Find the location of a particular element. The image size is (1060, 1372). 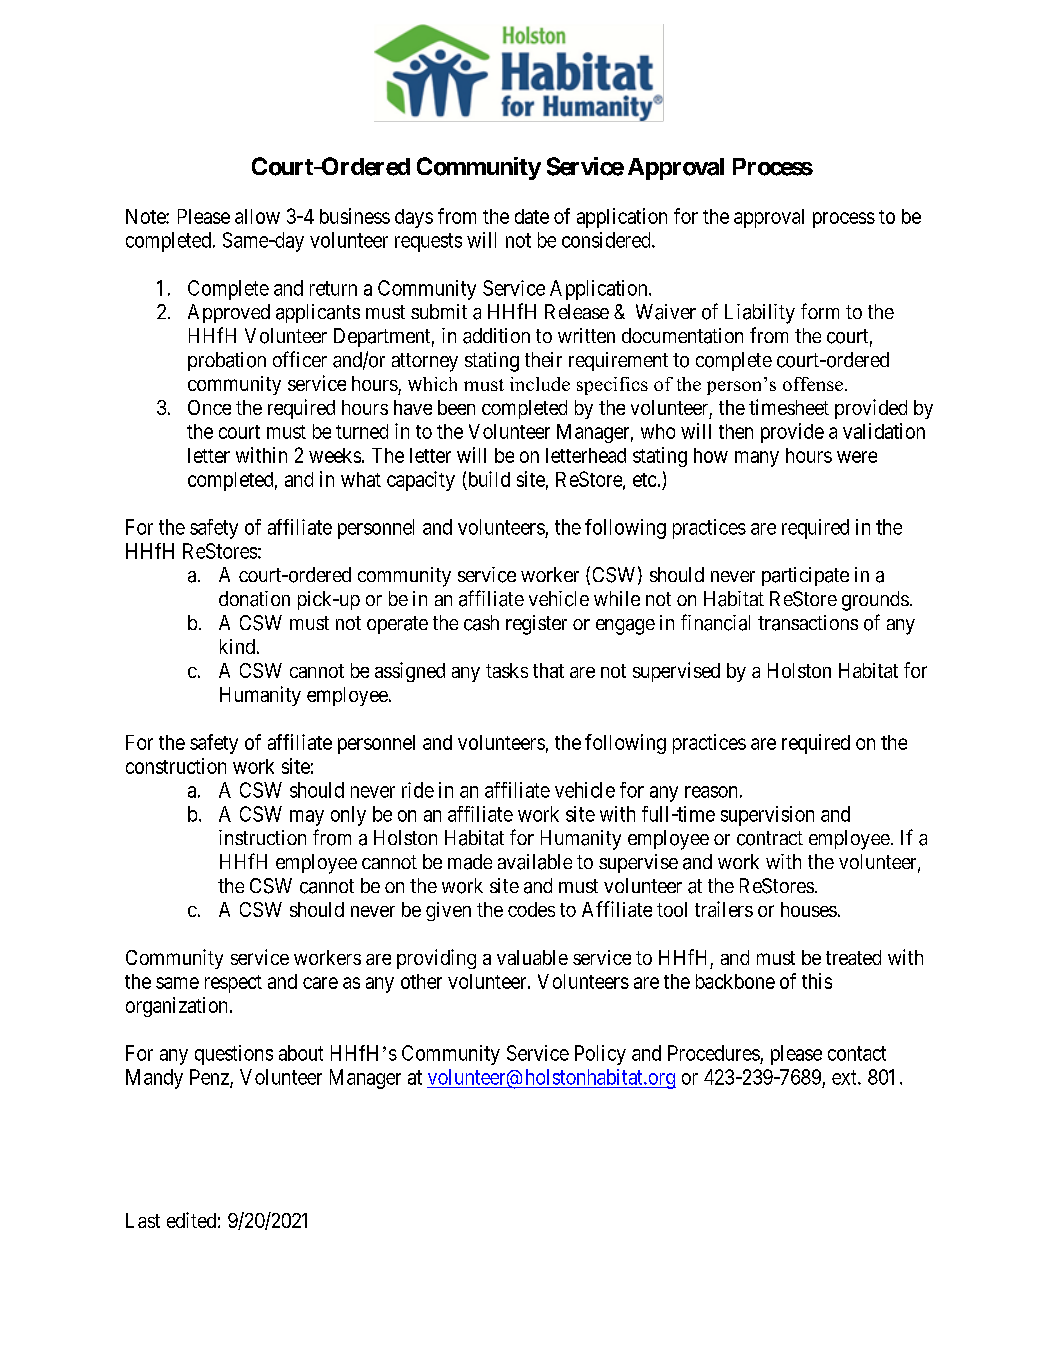

form is located at coordinates (820, 311).
